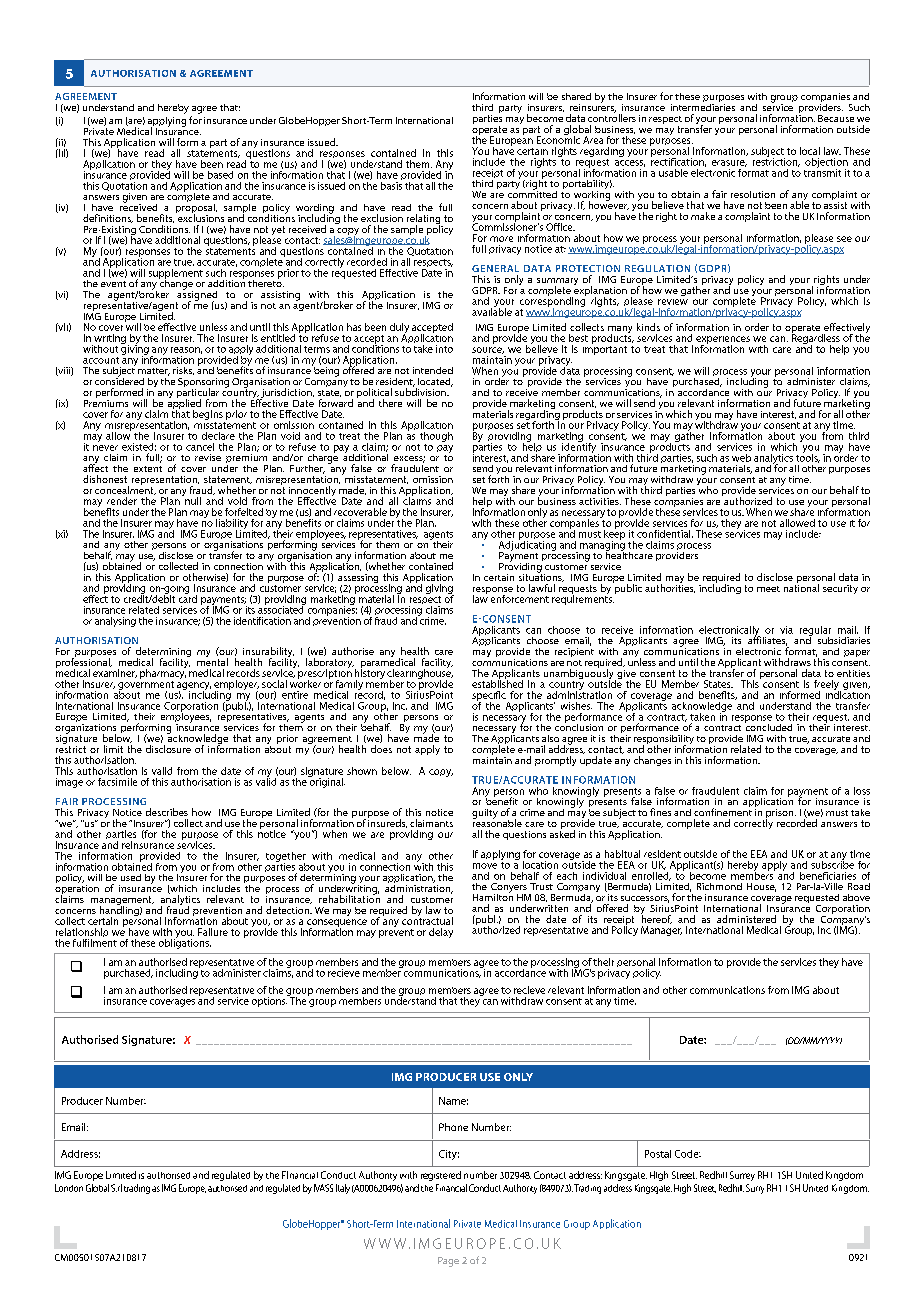 The width and height of the image is (924, 1308). Describe the element at coordinates (391, 184) in the image. I see `basis` at that location.
